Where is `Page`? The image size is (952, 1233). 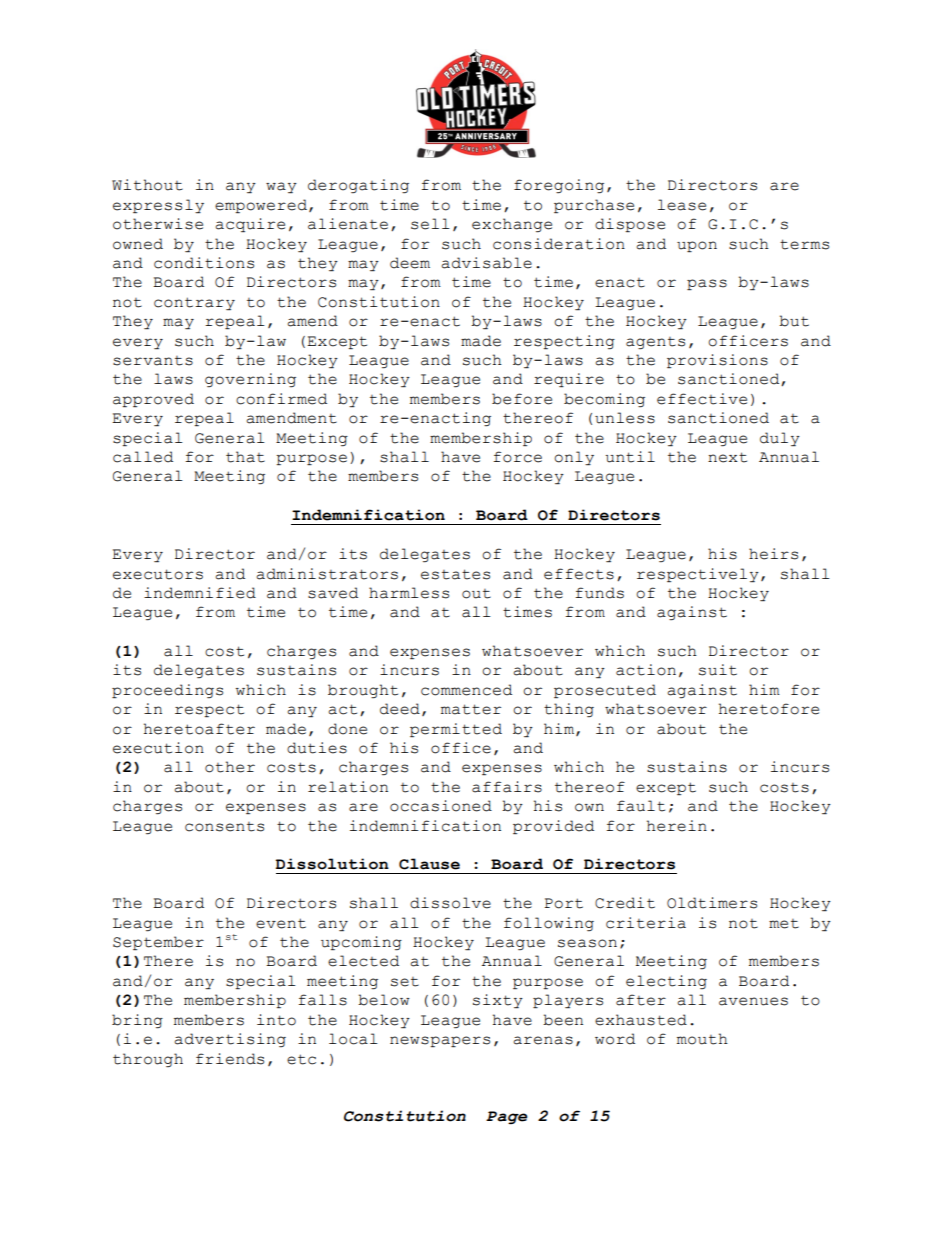
Page is located at coordinates (506, 1117).
